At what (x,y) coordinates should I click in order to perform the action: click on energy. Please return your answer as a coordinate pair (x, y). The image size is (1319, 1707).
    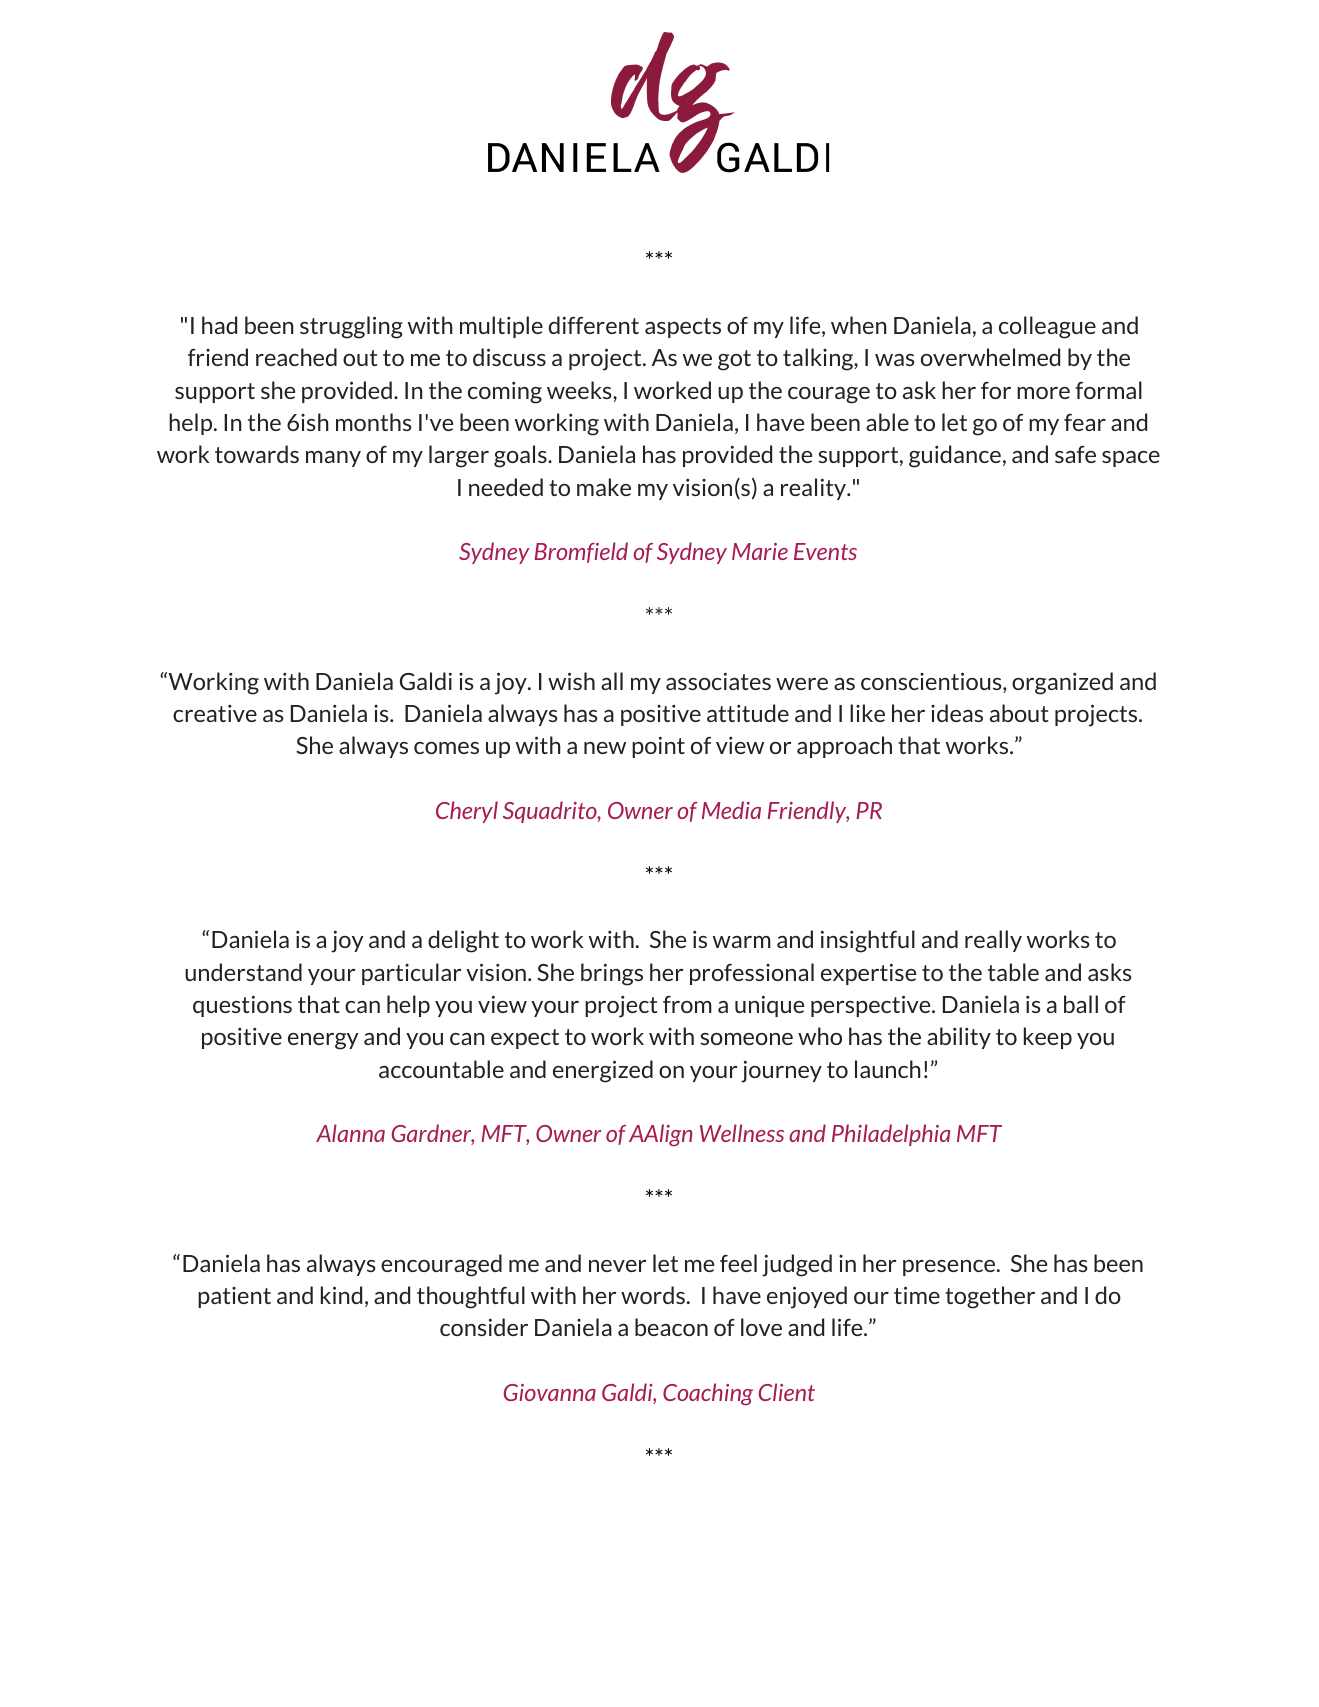
    Looking at the image, I should click on (323, 1041).
